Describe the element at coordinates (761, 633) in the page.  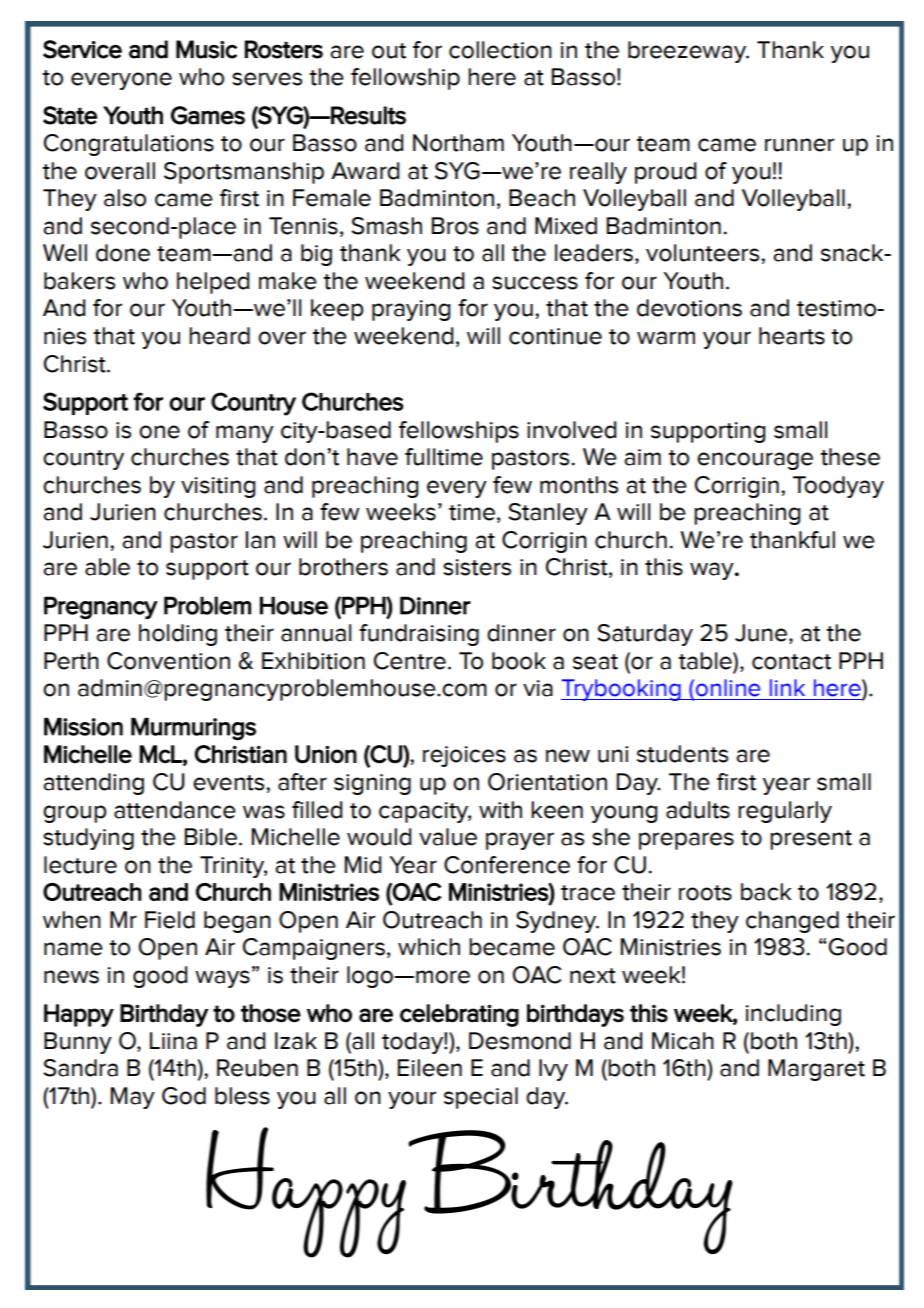
I see `June` at that location.
